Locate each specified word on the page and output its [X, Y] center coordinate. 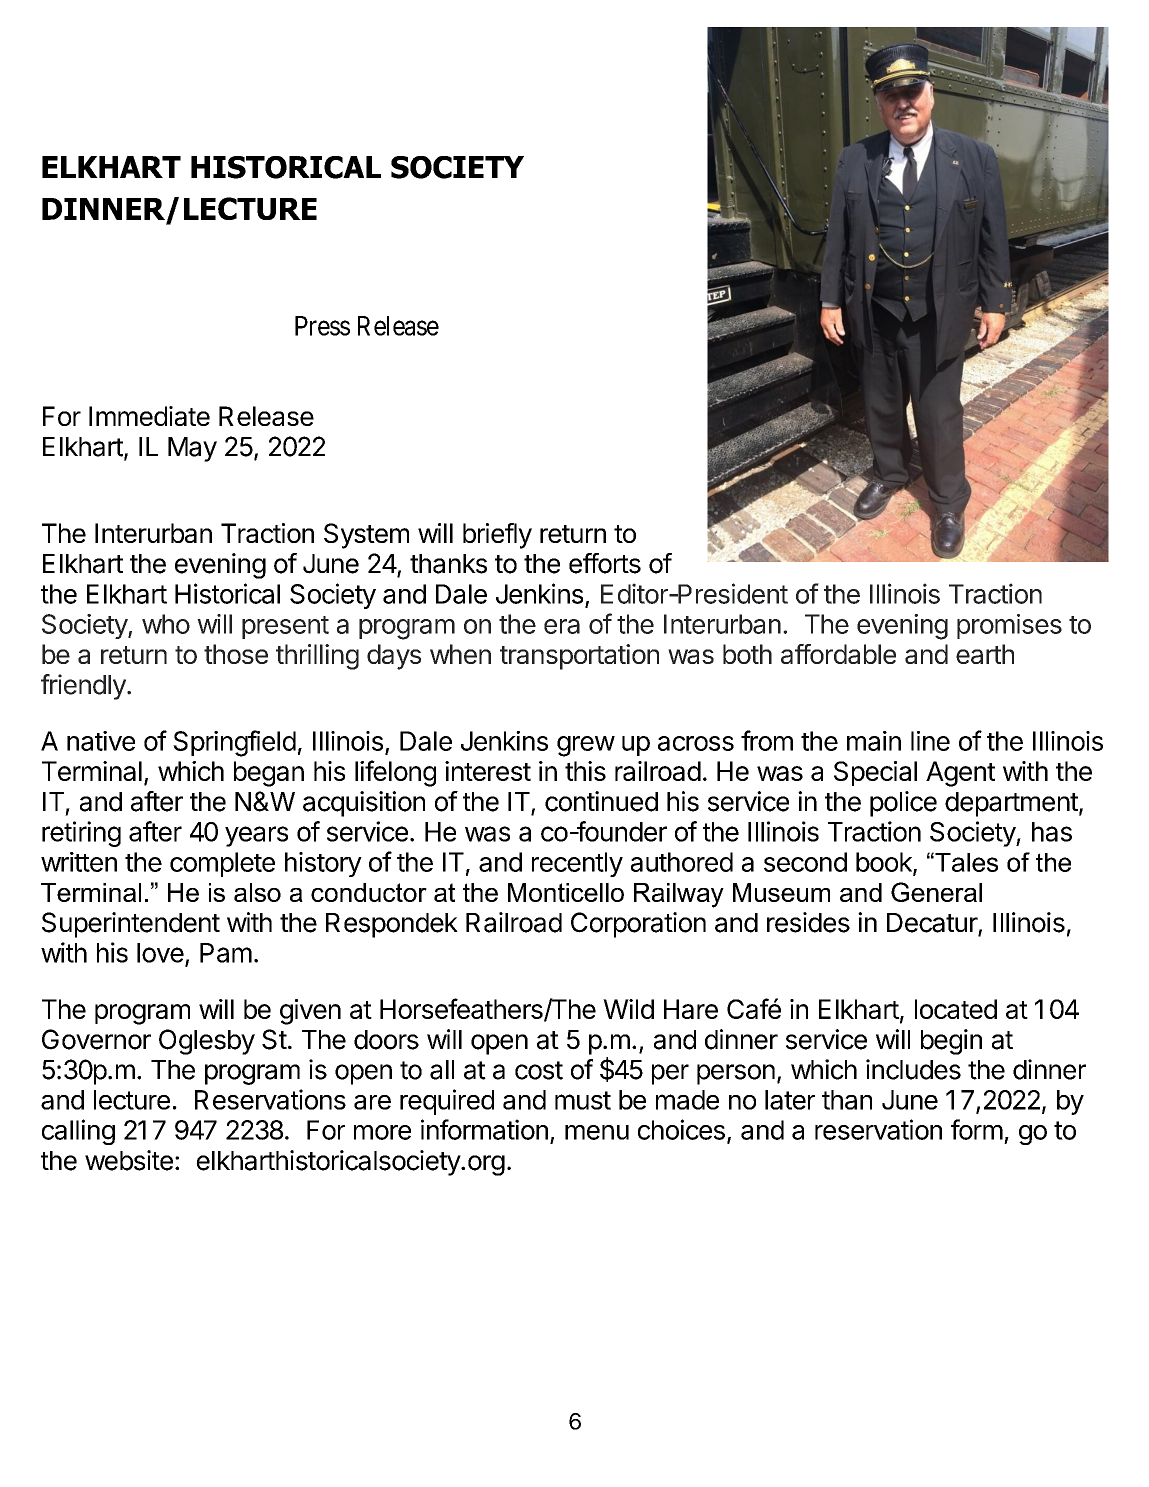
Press [322, 326]
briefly [497, 536]
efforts [605, 563]
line [930, 741]
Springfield [234, 743]
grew [586, 746]
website [129, 1160]
